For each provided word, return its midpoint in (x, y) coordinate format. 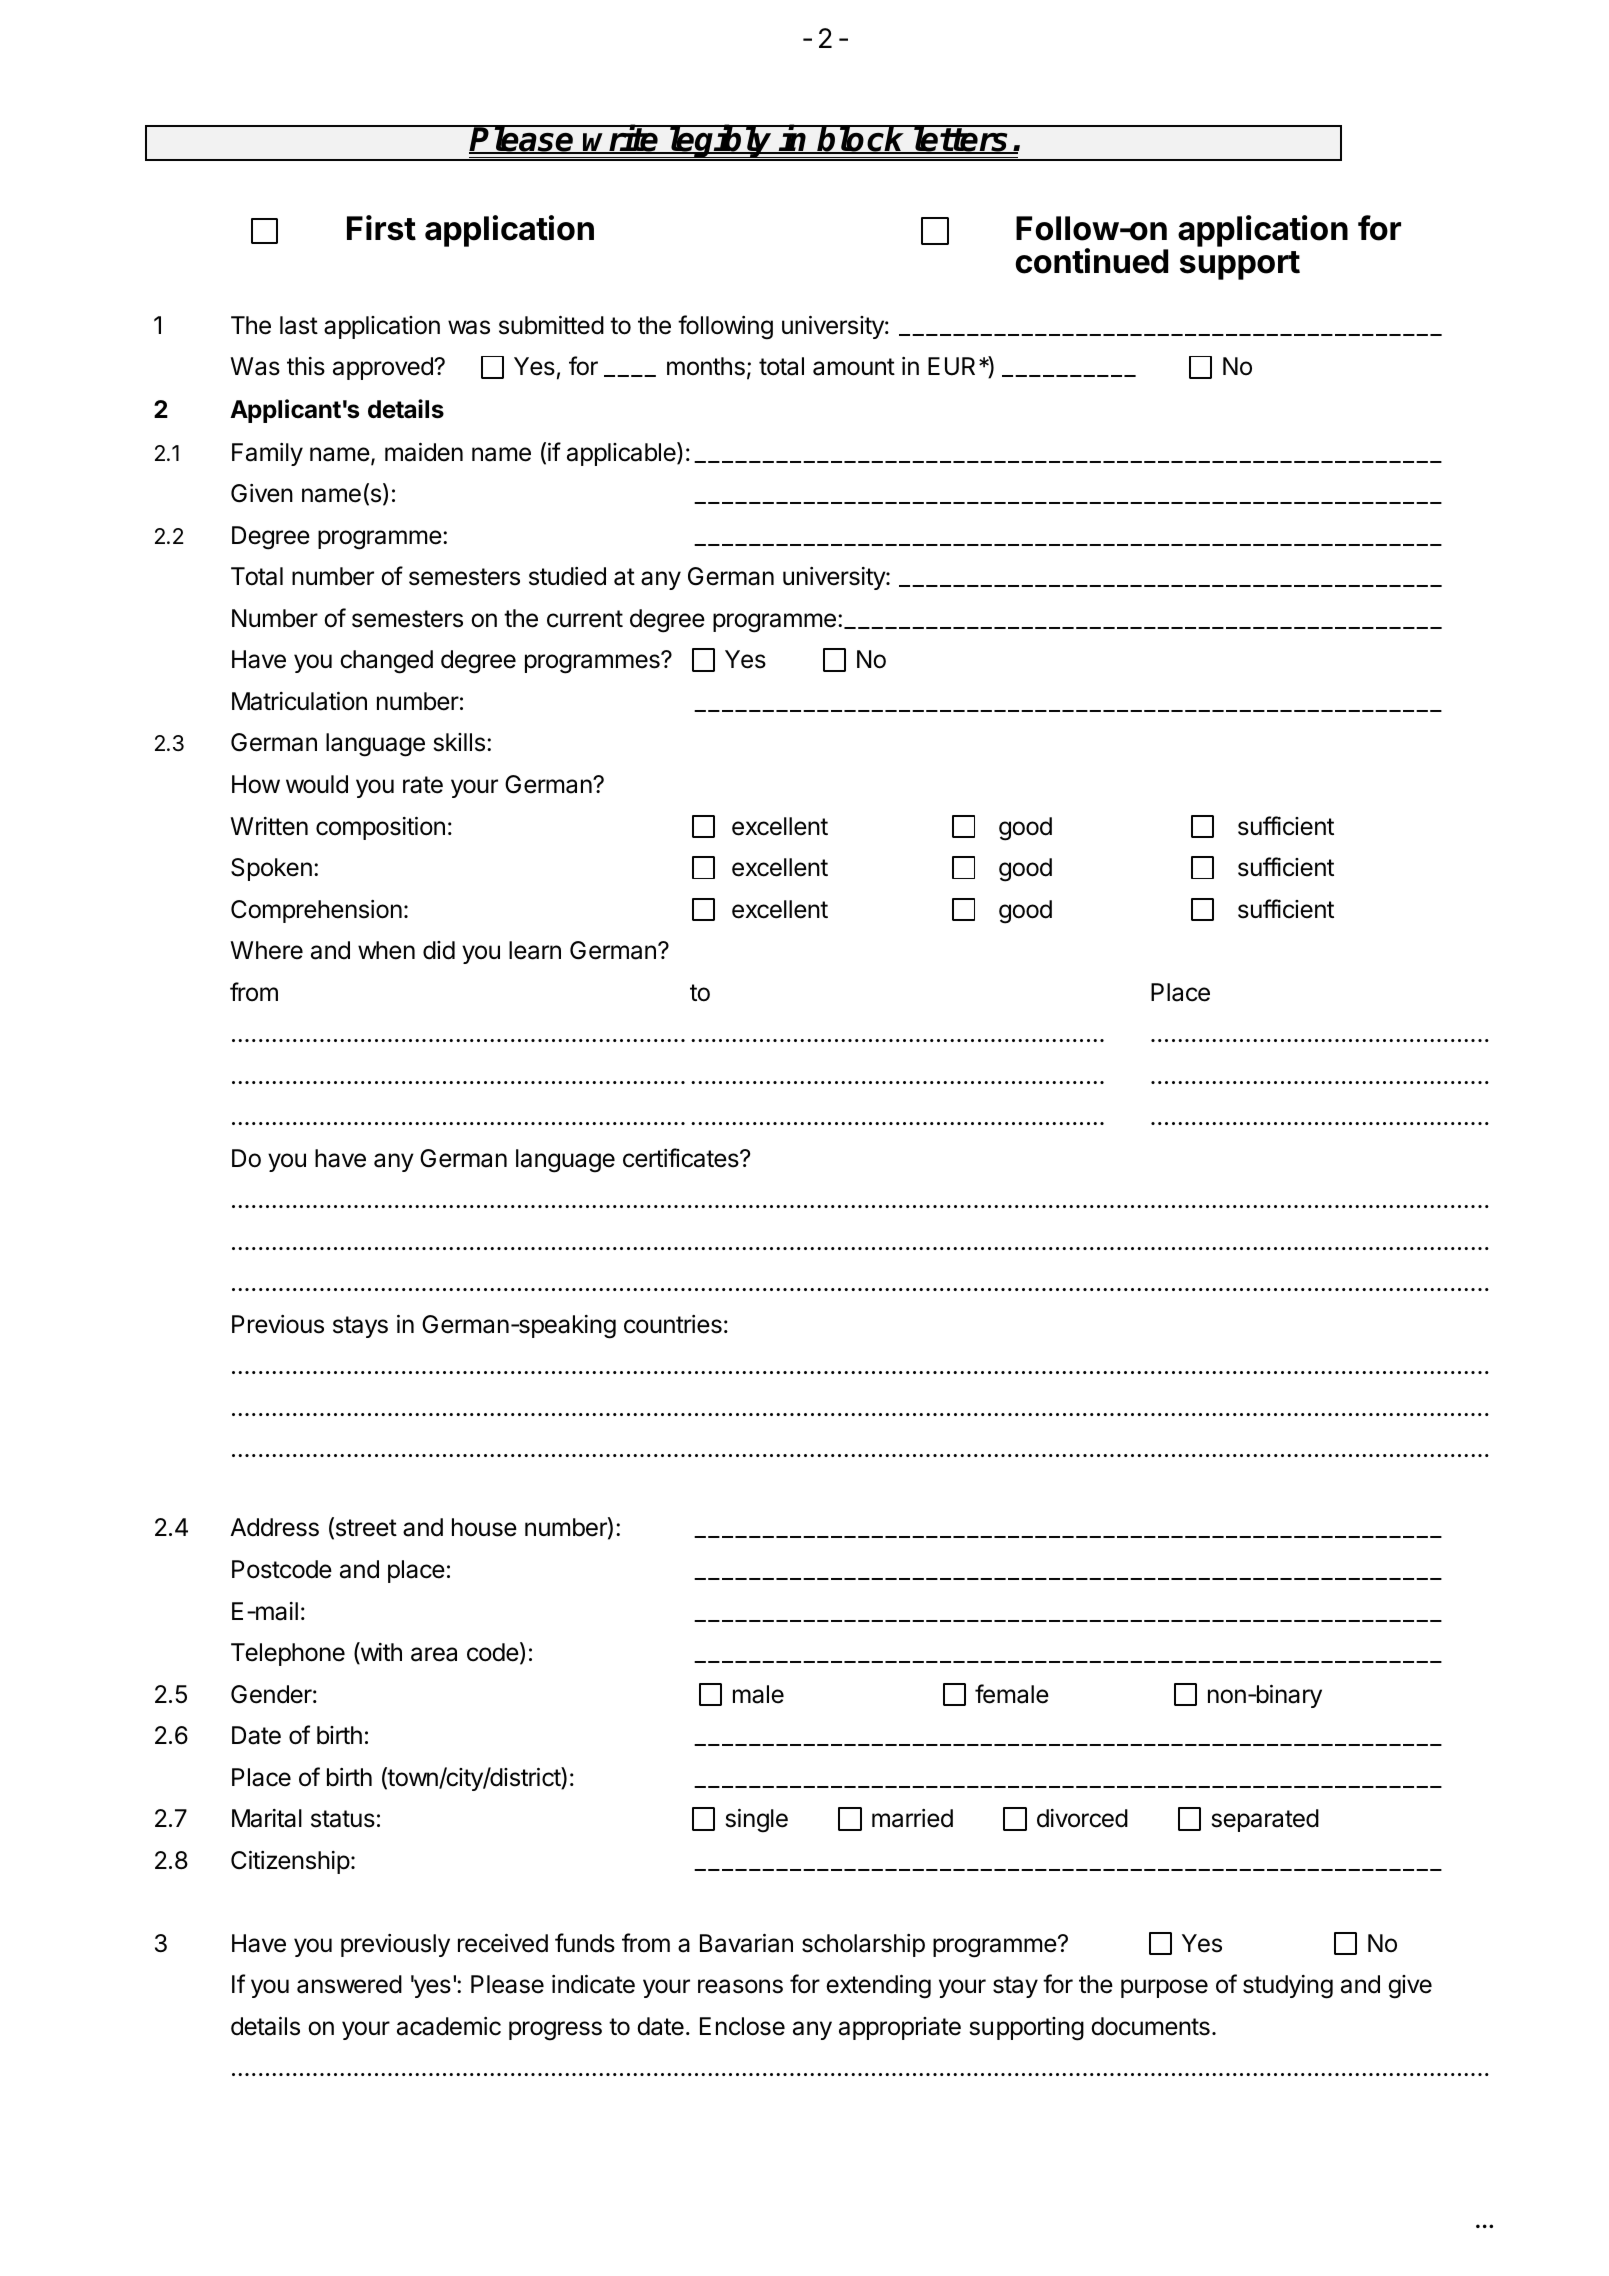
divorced (1082, 1818)
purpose (1164, 1988)
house (484, 1527)
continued (1091, 261)
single (757, 1821)
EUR (954, 366)
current (585, 619)
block (862, 139)
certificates (682, 1158)
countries (673, 1324)
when (386, 950)
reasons (740, 1986)
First (381, 228)
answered (349, 1984)
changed (386, 662)
